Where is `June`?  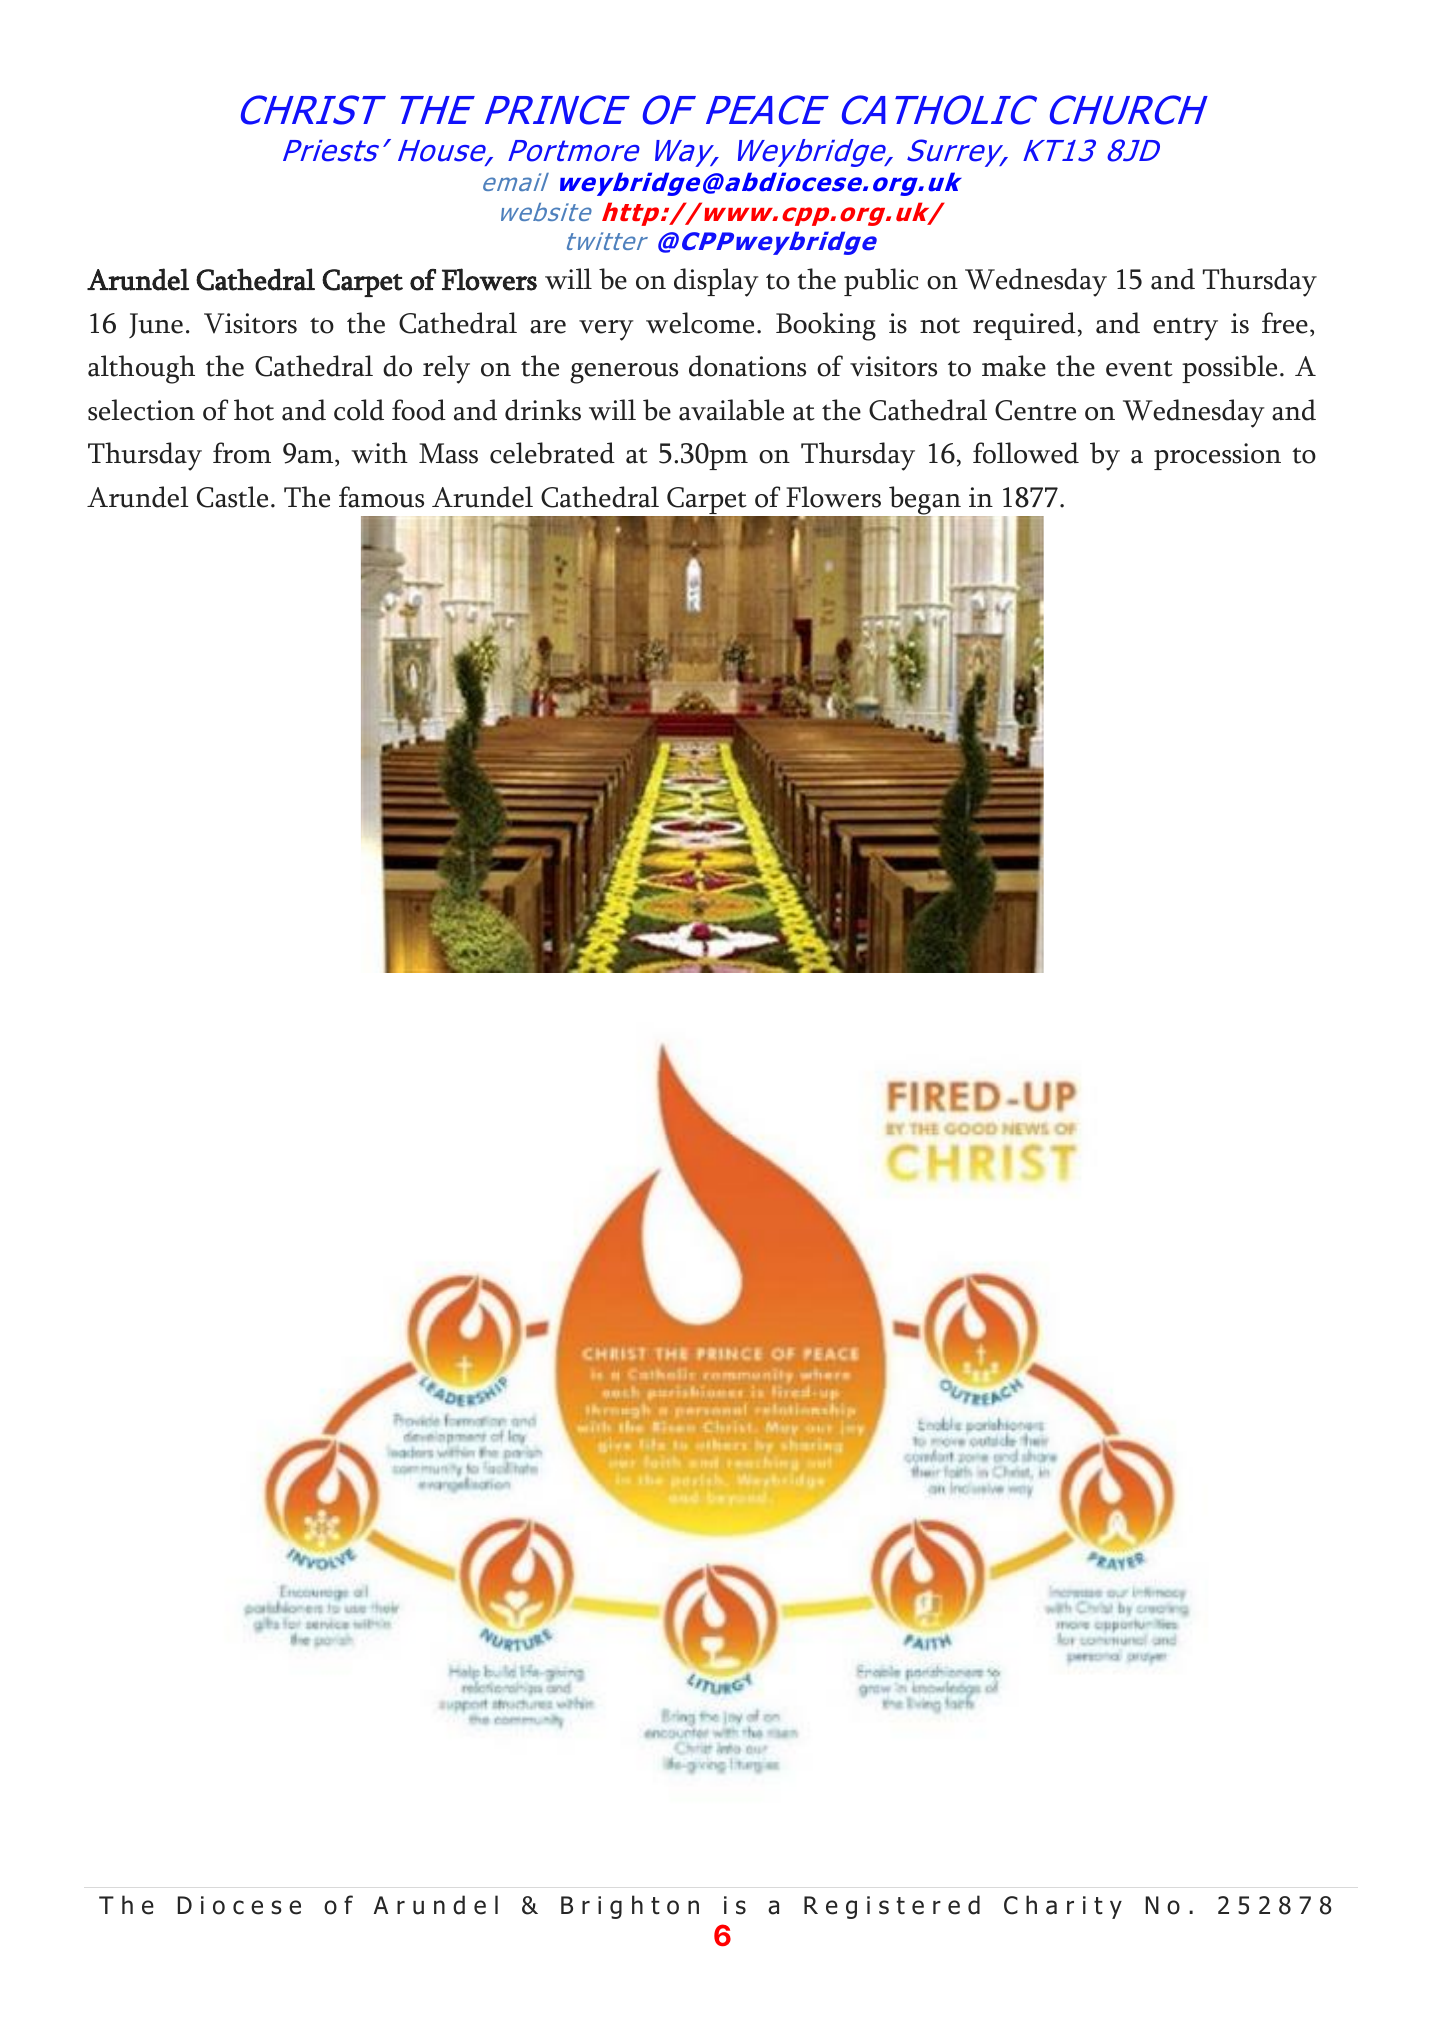
June is located at coordinates (156, 325).
